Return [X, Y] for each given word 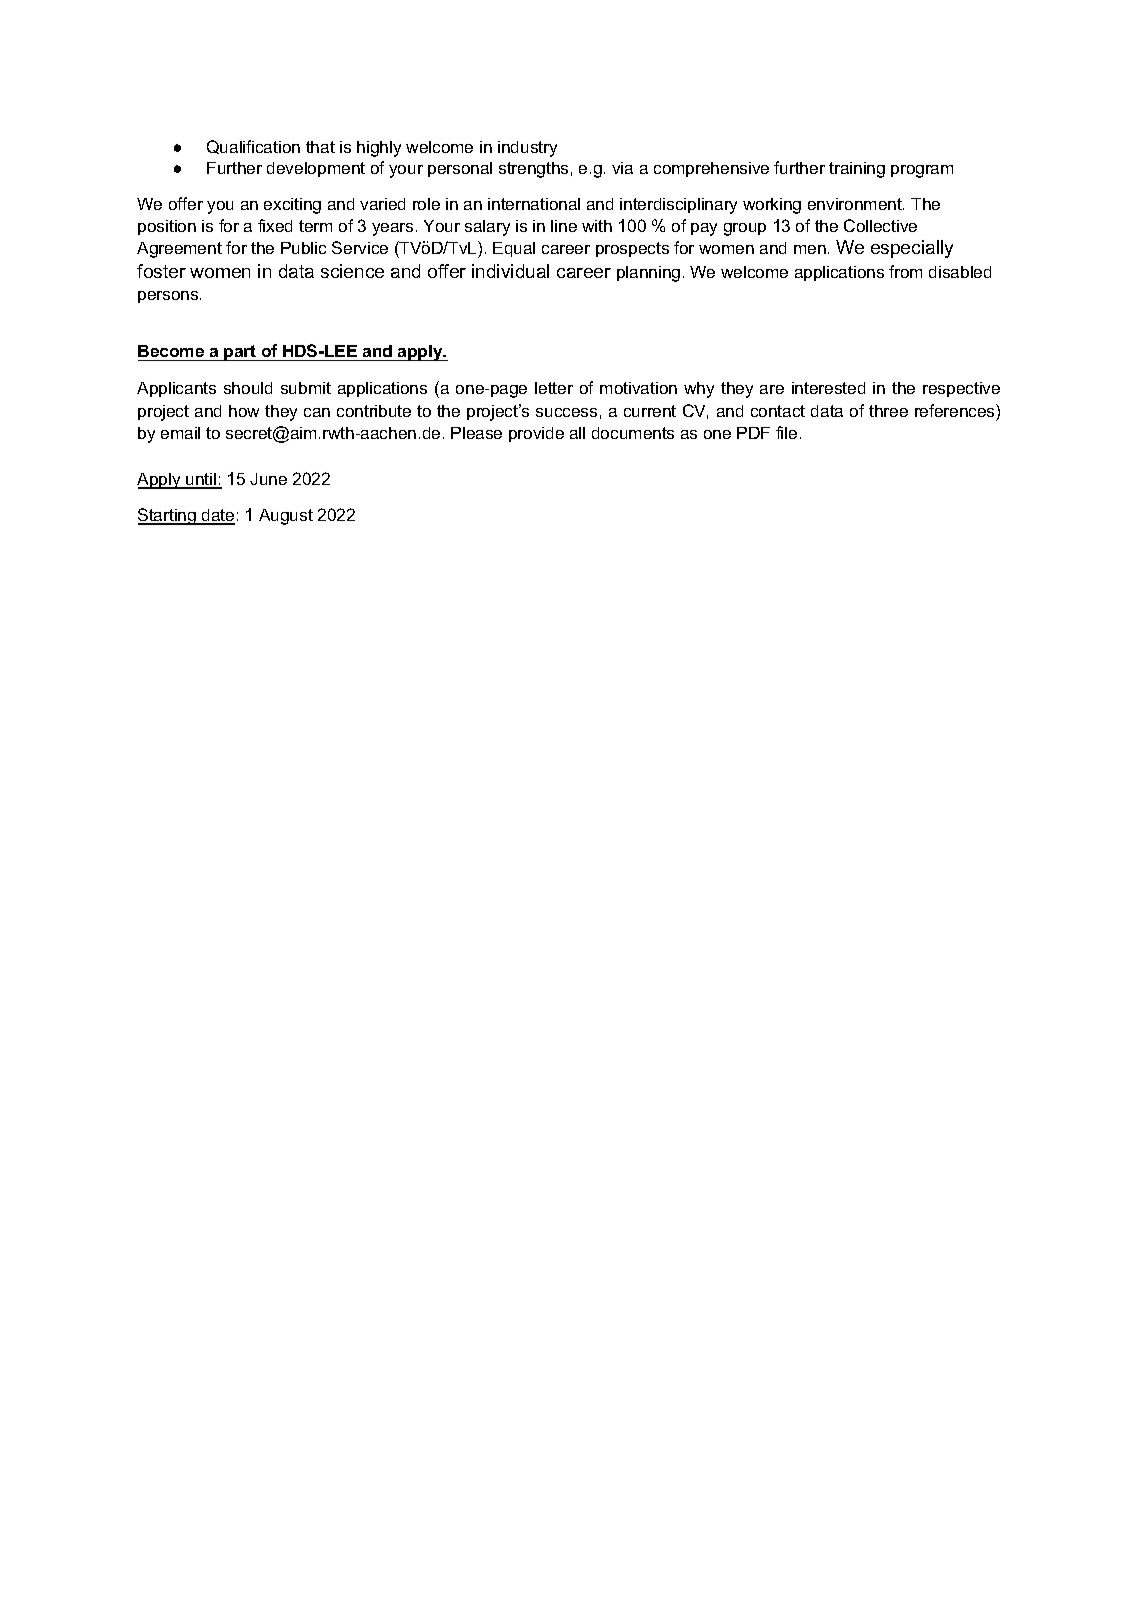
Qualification [253, 147]
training [857, 170]
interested [828, 388]
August [286, 517]
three [888, 411]
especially [912, 249]
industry [527, 149]
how [244, 411]
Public [303, 248]
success [566, 412]
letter [554, 388]
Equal [514, 249]
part [241, 353]
